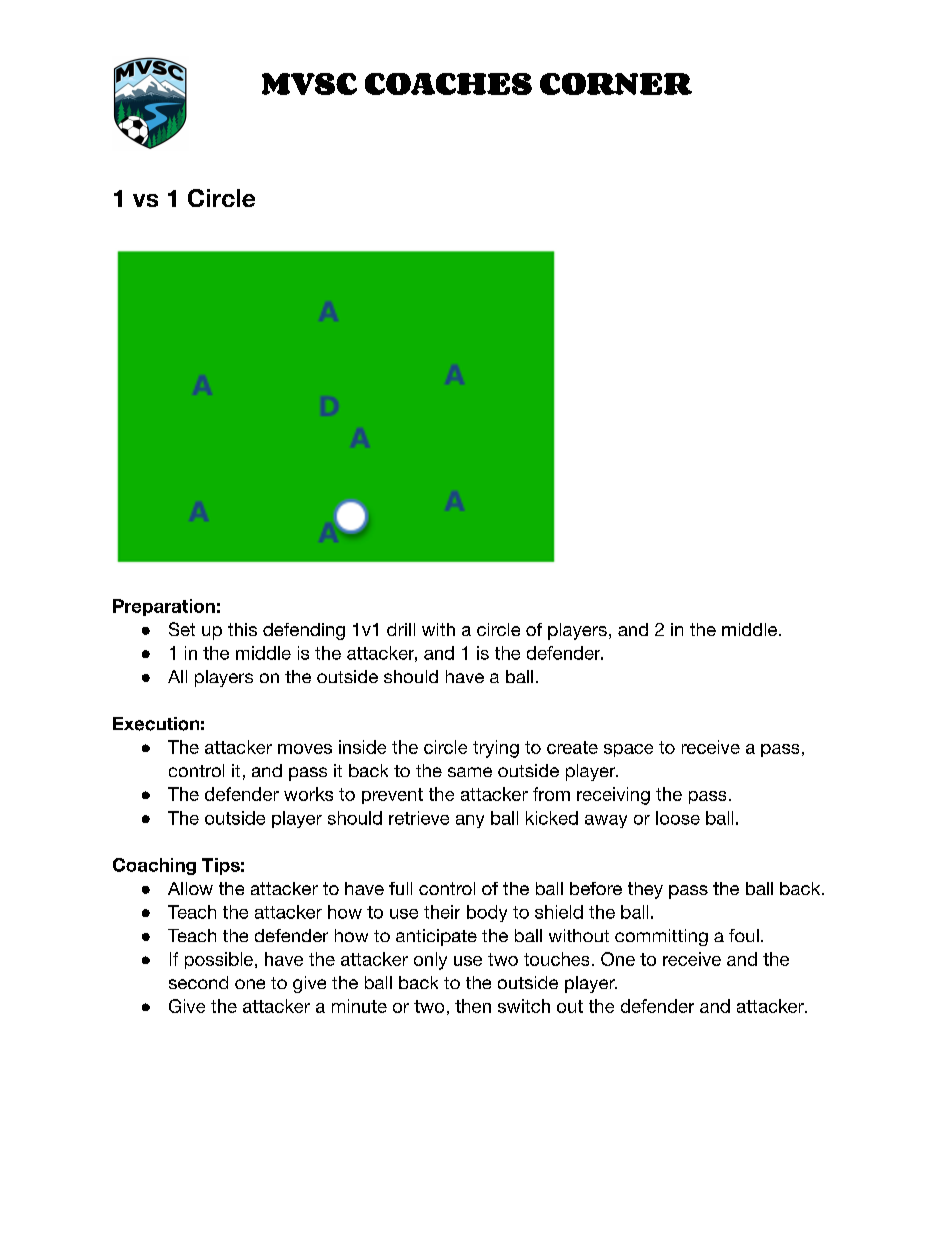  What do you see at coordinates (242, 629) in the image?
I see `this` at bounding box center [242, 629].
